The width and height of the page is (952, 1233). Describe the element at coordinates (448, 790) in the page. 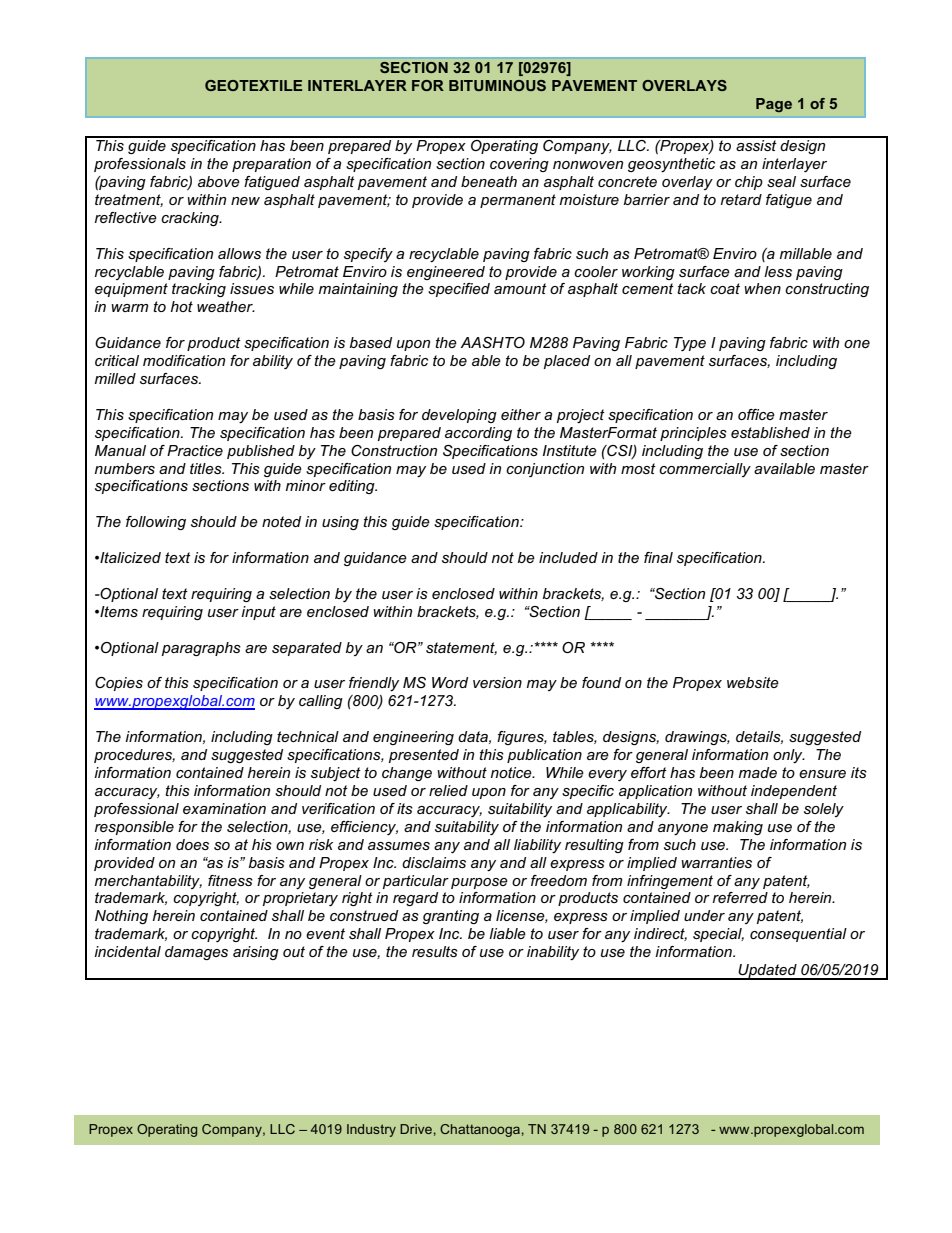

I see `relied` at that location.
